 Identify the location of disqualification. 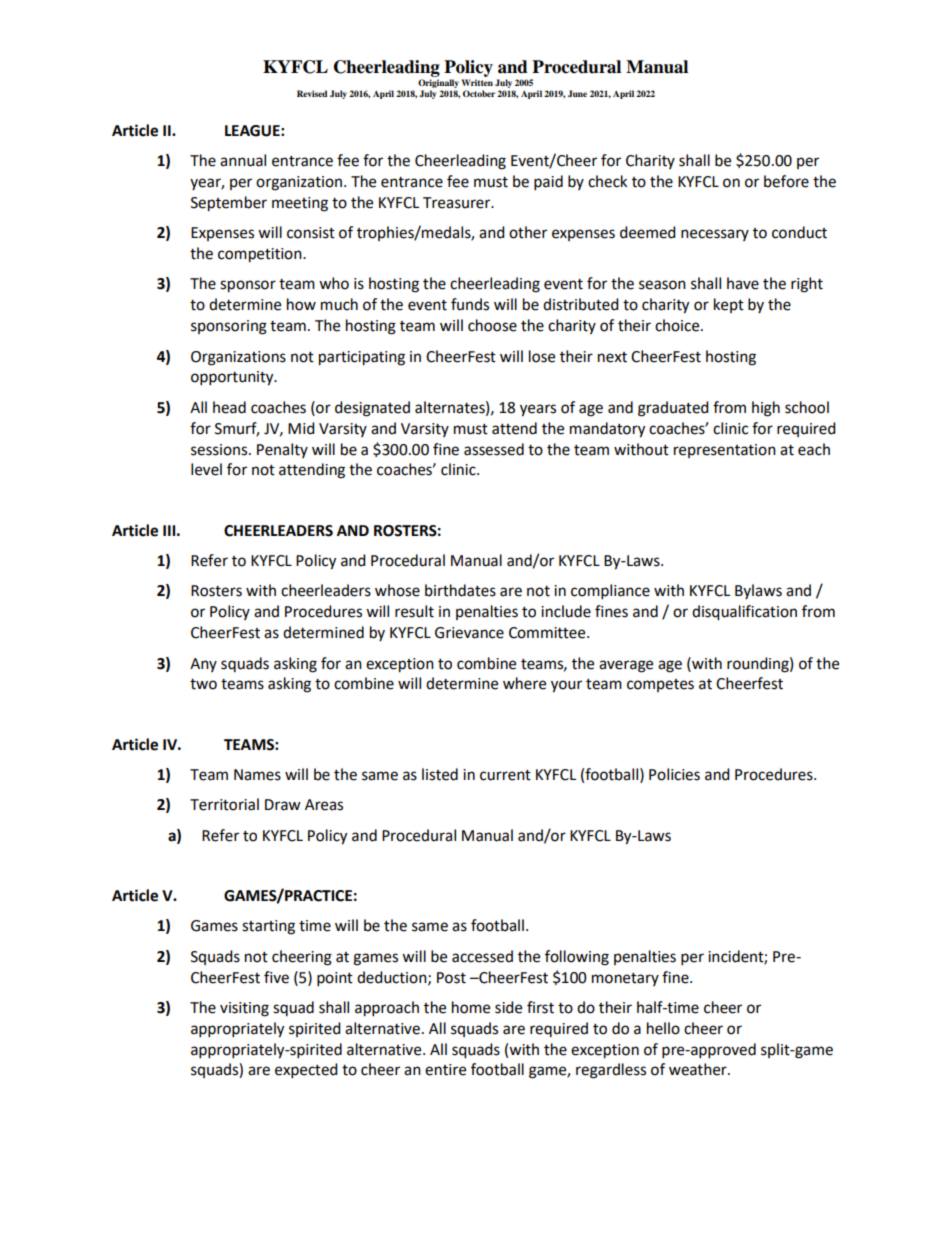
(744, 613).
